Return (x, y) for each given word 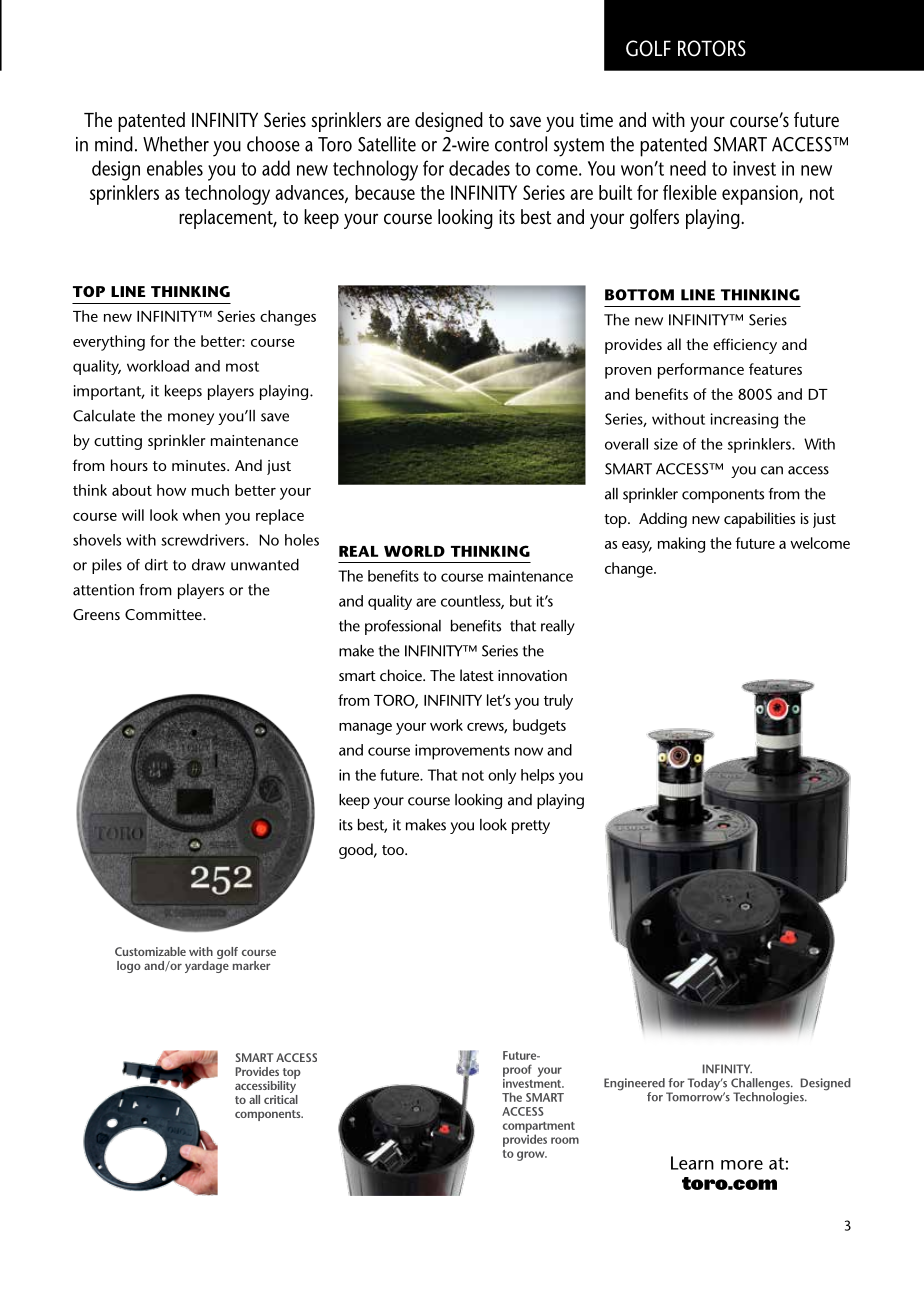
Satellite (387, 144)
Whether (176, 144)
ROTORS (712, 48)
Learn (692, 1163)
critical (281, 1098)
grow (532, 1156)
